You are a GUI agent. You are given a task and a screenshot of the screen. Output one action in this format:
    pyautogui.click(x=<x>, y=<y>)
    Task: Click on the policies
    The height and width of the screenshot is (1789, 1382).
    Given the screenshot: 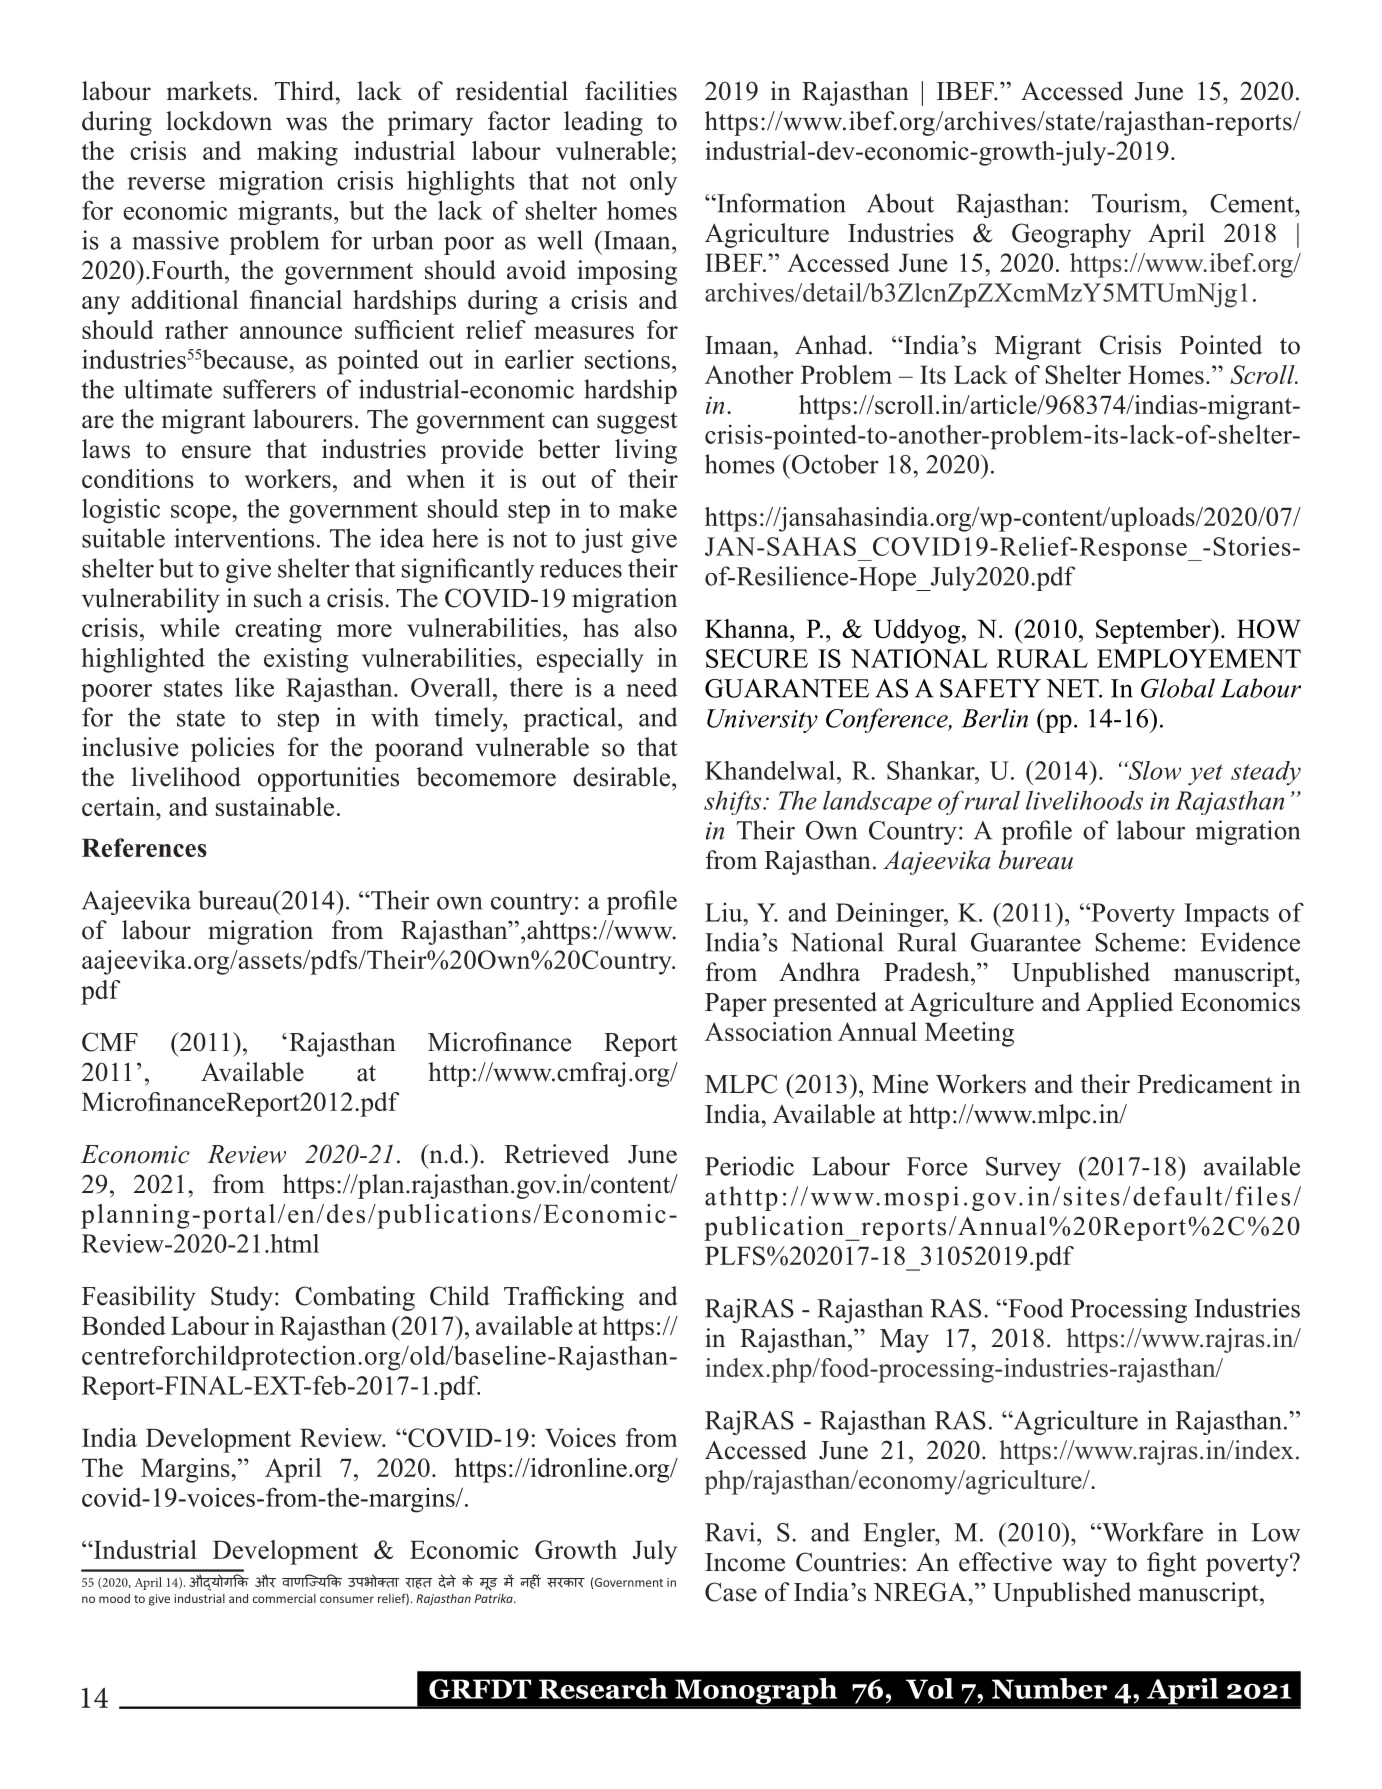 What is the action you would take?
    pyautogui.click(x=232, y=749)
